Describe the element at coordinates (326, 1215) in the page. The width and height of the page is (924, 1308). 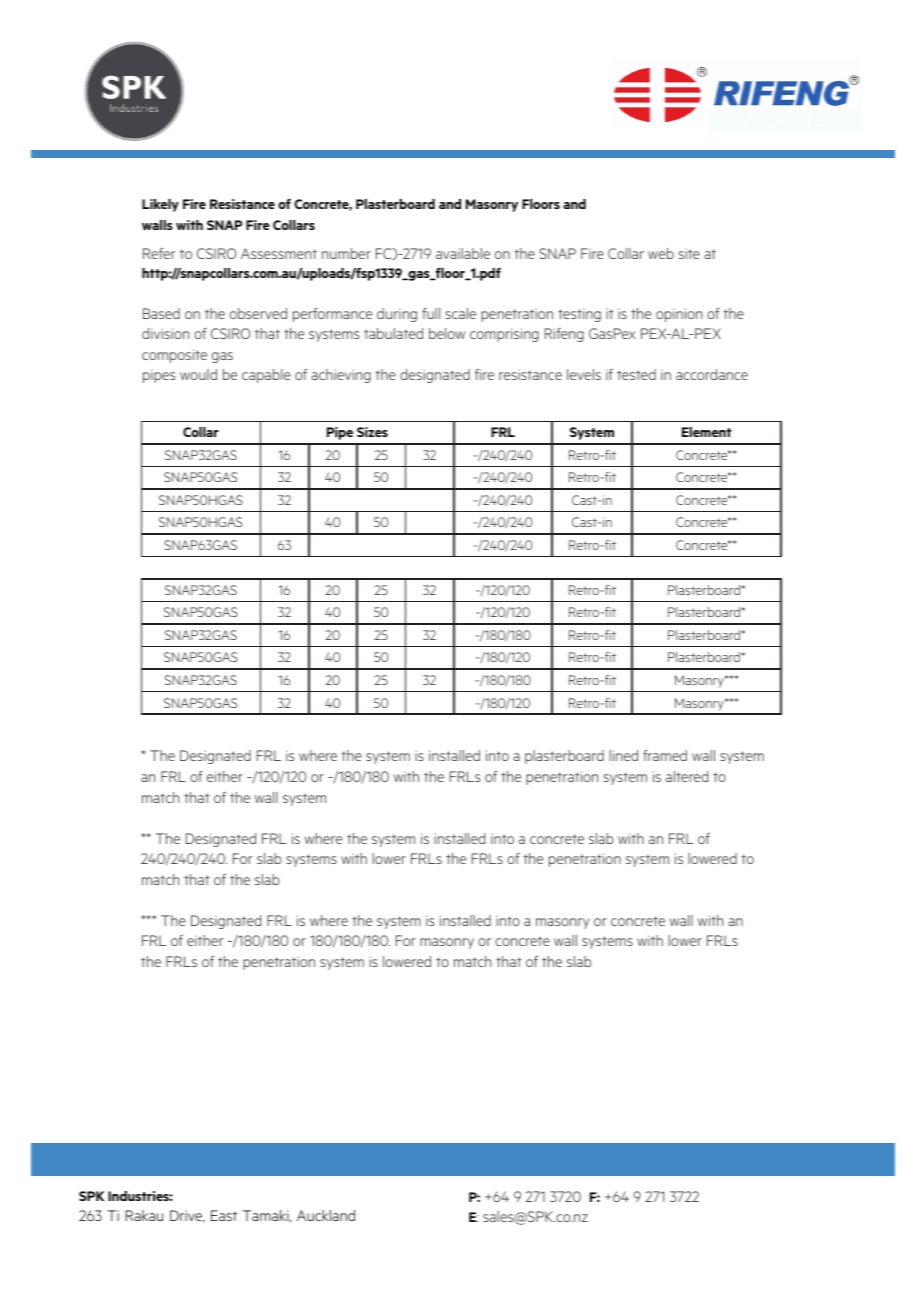
I see `Auckland` at that location.
